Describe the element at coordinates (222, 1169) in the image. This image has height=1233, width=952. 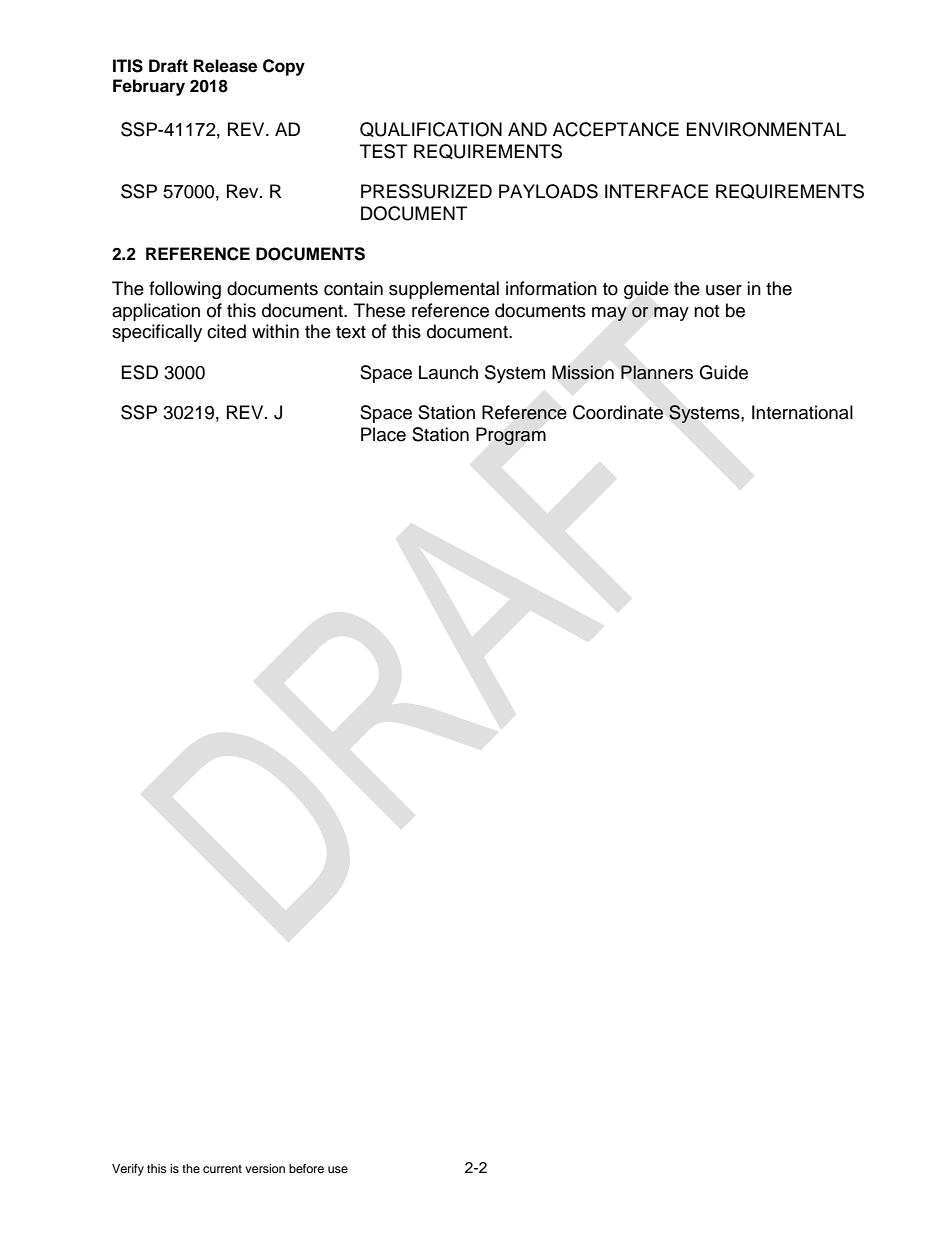
I see `current` at that location.
